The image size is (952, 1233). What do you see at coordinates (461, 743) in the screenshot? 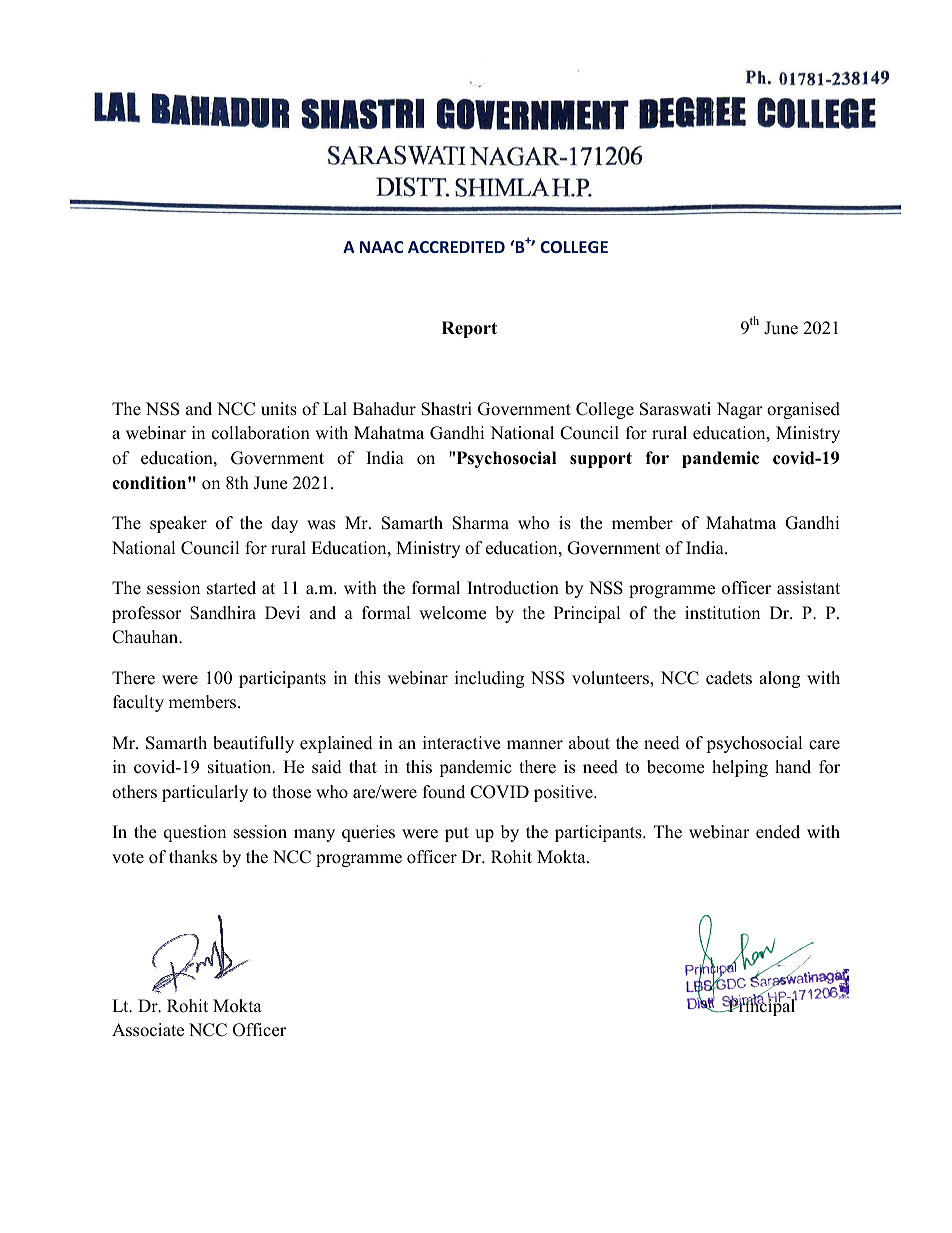
I see `interactive` at bounding box center [461, 743].
